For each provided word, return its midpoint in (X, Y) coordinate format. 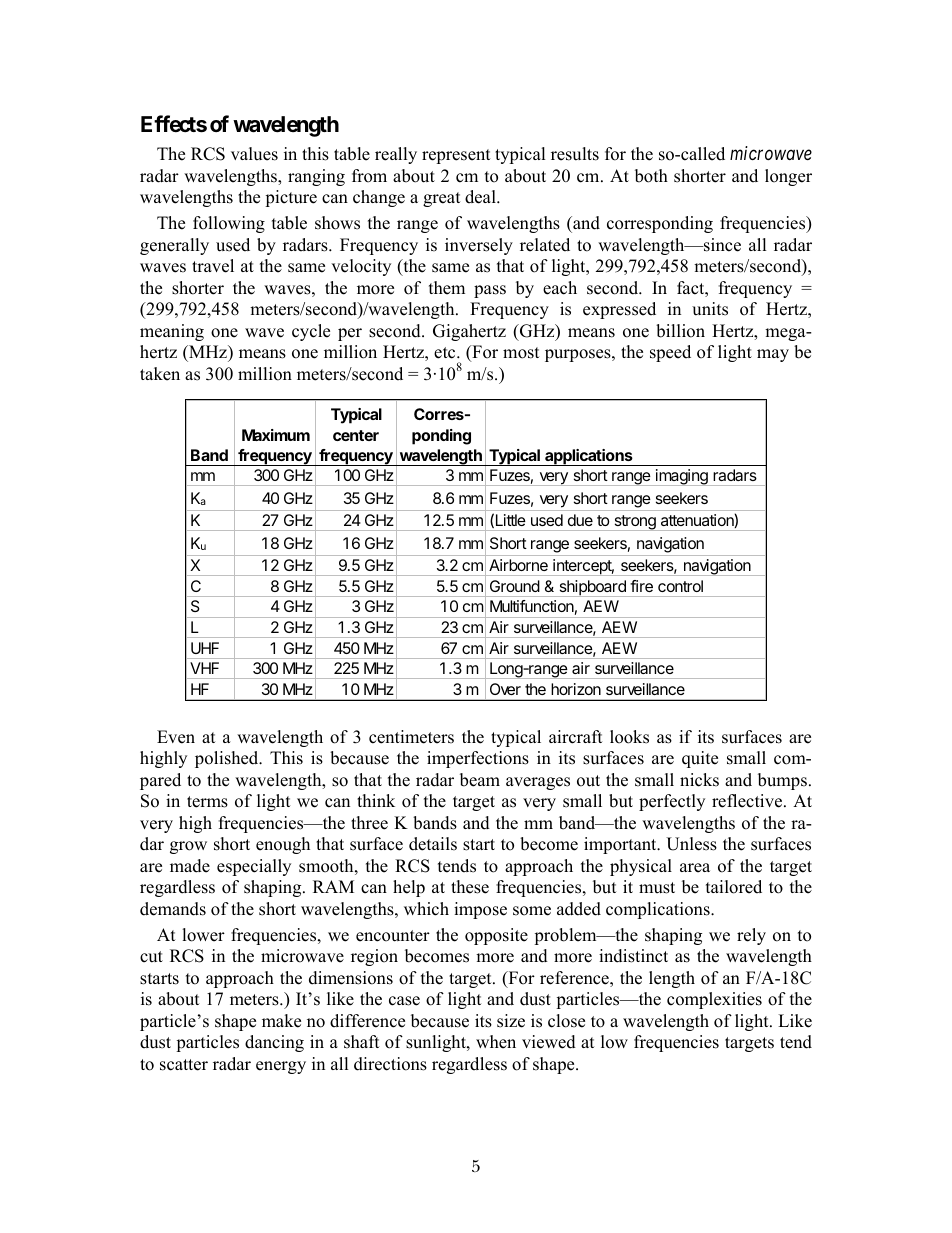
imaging (681, 477)
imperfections (478, 759)
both (651, 176)
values (254, 154)
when (496, 1042)
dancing (274, 1043)
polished (228, 759)
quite (700, 759)
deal (481, 197)
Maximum (276, 435)
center (356, 435)
